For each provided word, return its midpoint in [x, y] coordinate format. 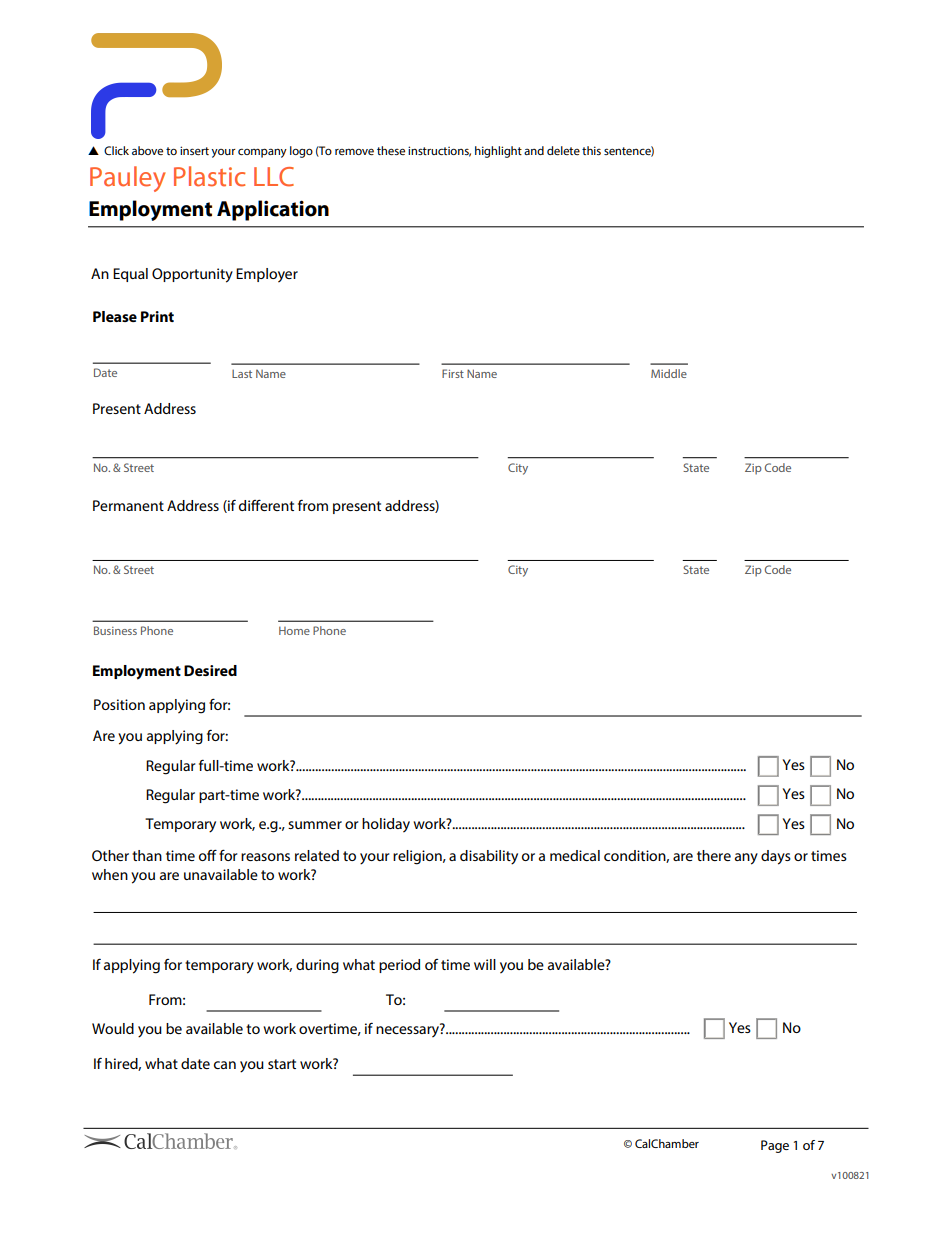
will [485, 964]
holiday [386, 825]
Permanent [128, 505]
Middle [669, 373]
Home [294, 630]
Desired [210, 670]
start [282, 1064]
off [208, 855]
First [453, 373]
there [714, 855]
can [225, 1065]
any [746, 859]
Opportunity [192, 275]
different [266, 505]
